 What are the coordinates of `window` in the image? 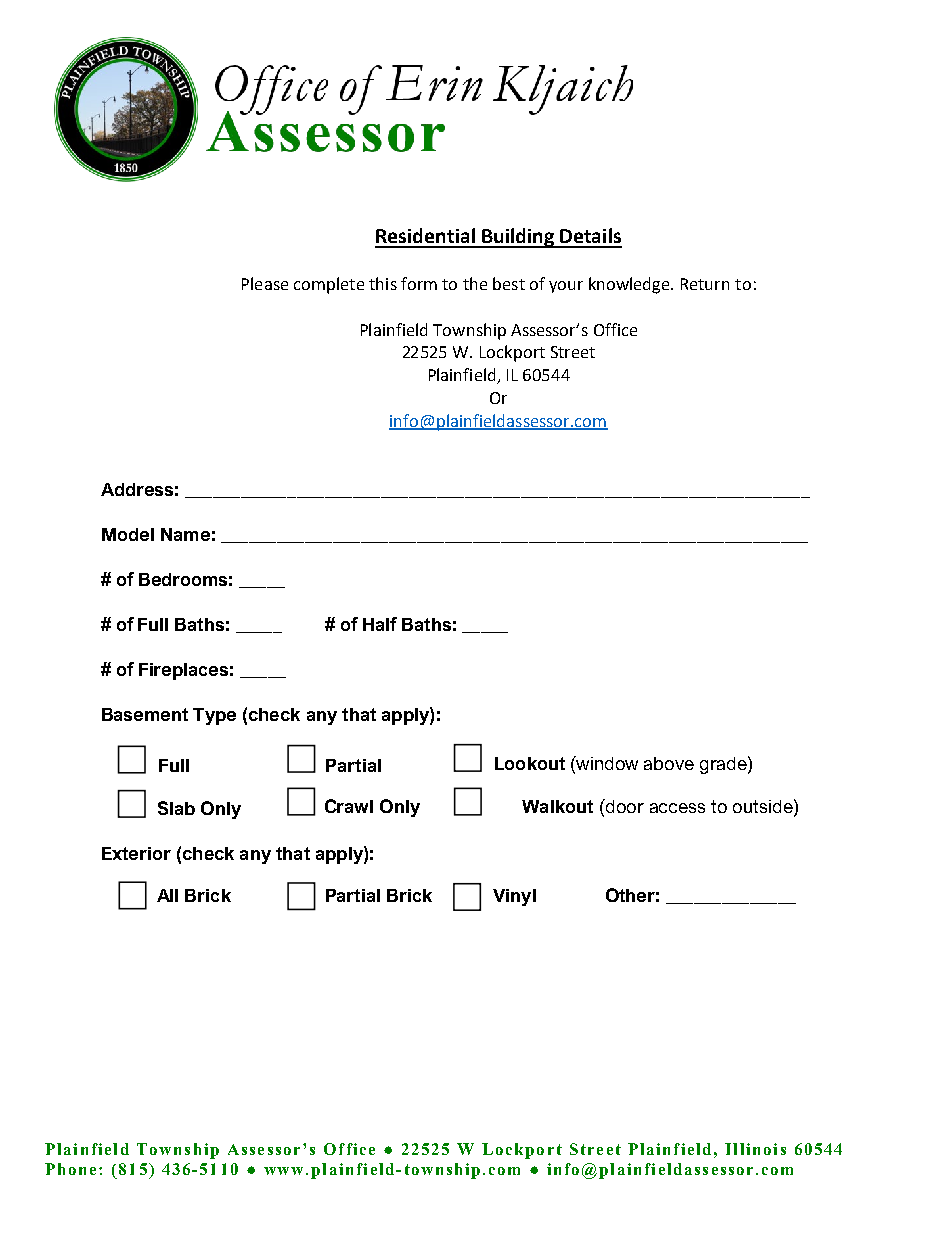 It's located at (606, 763).
